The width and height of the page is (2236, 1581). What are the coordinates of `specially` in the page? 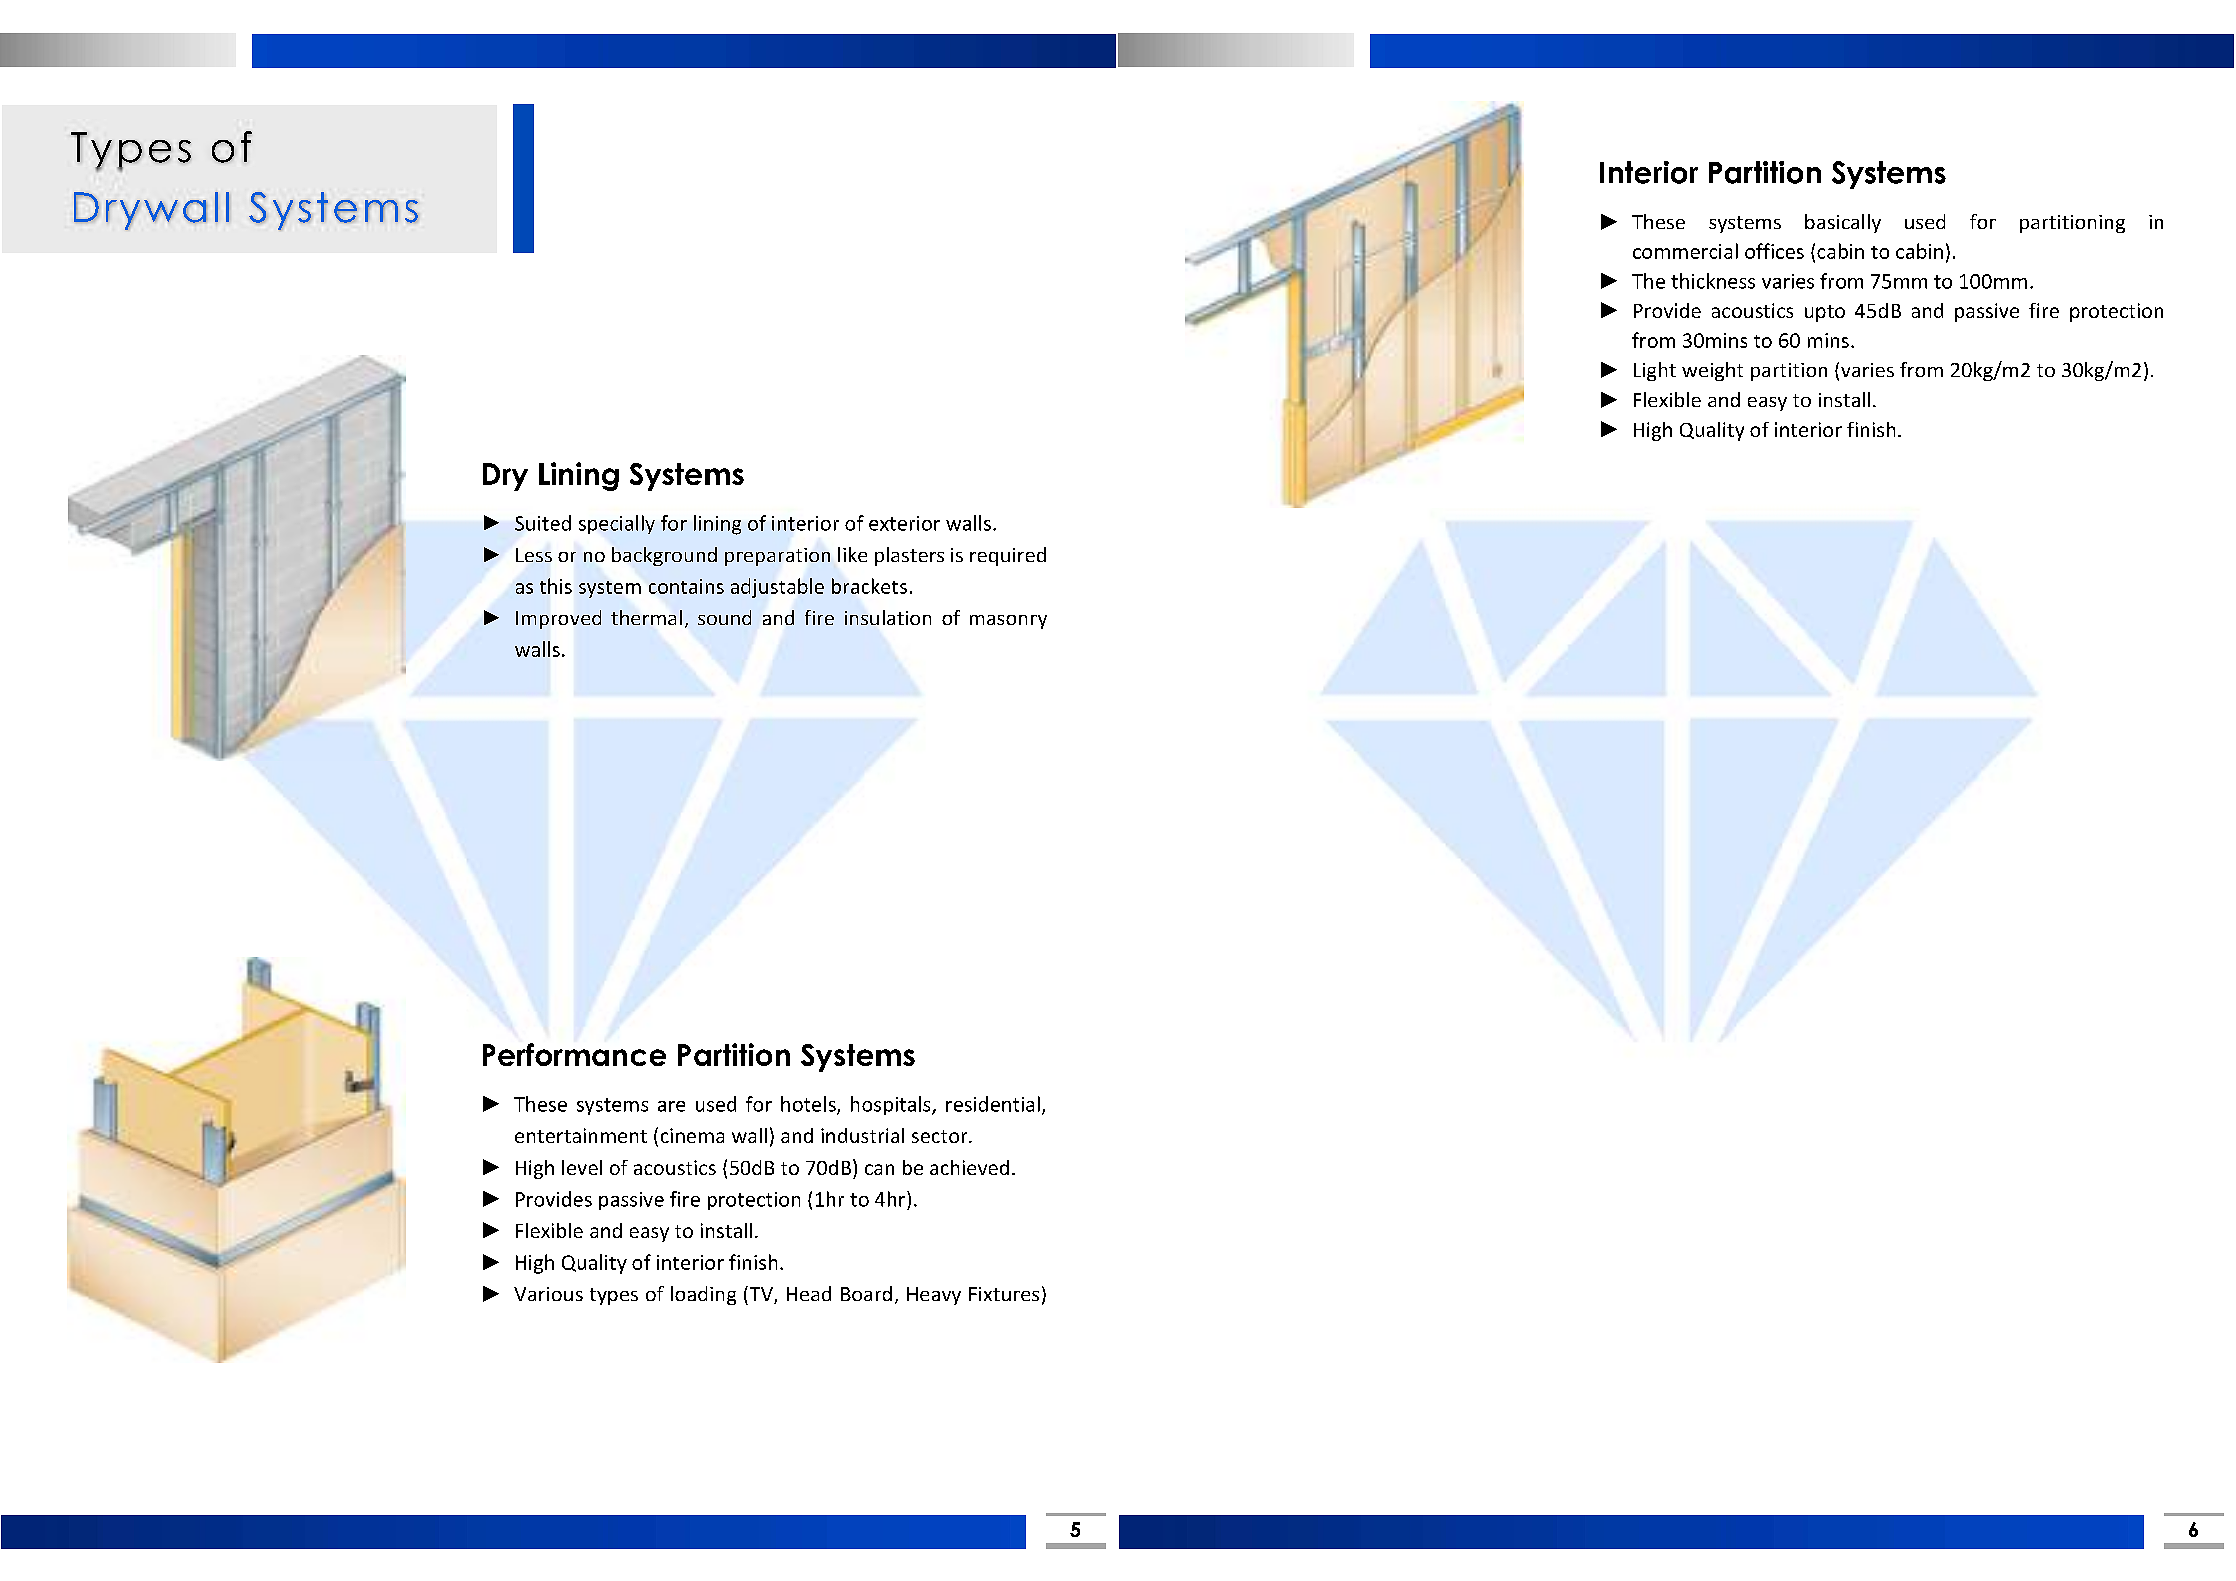 It's located at (617, 524).
